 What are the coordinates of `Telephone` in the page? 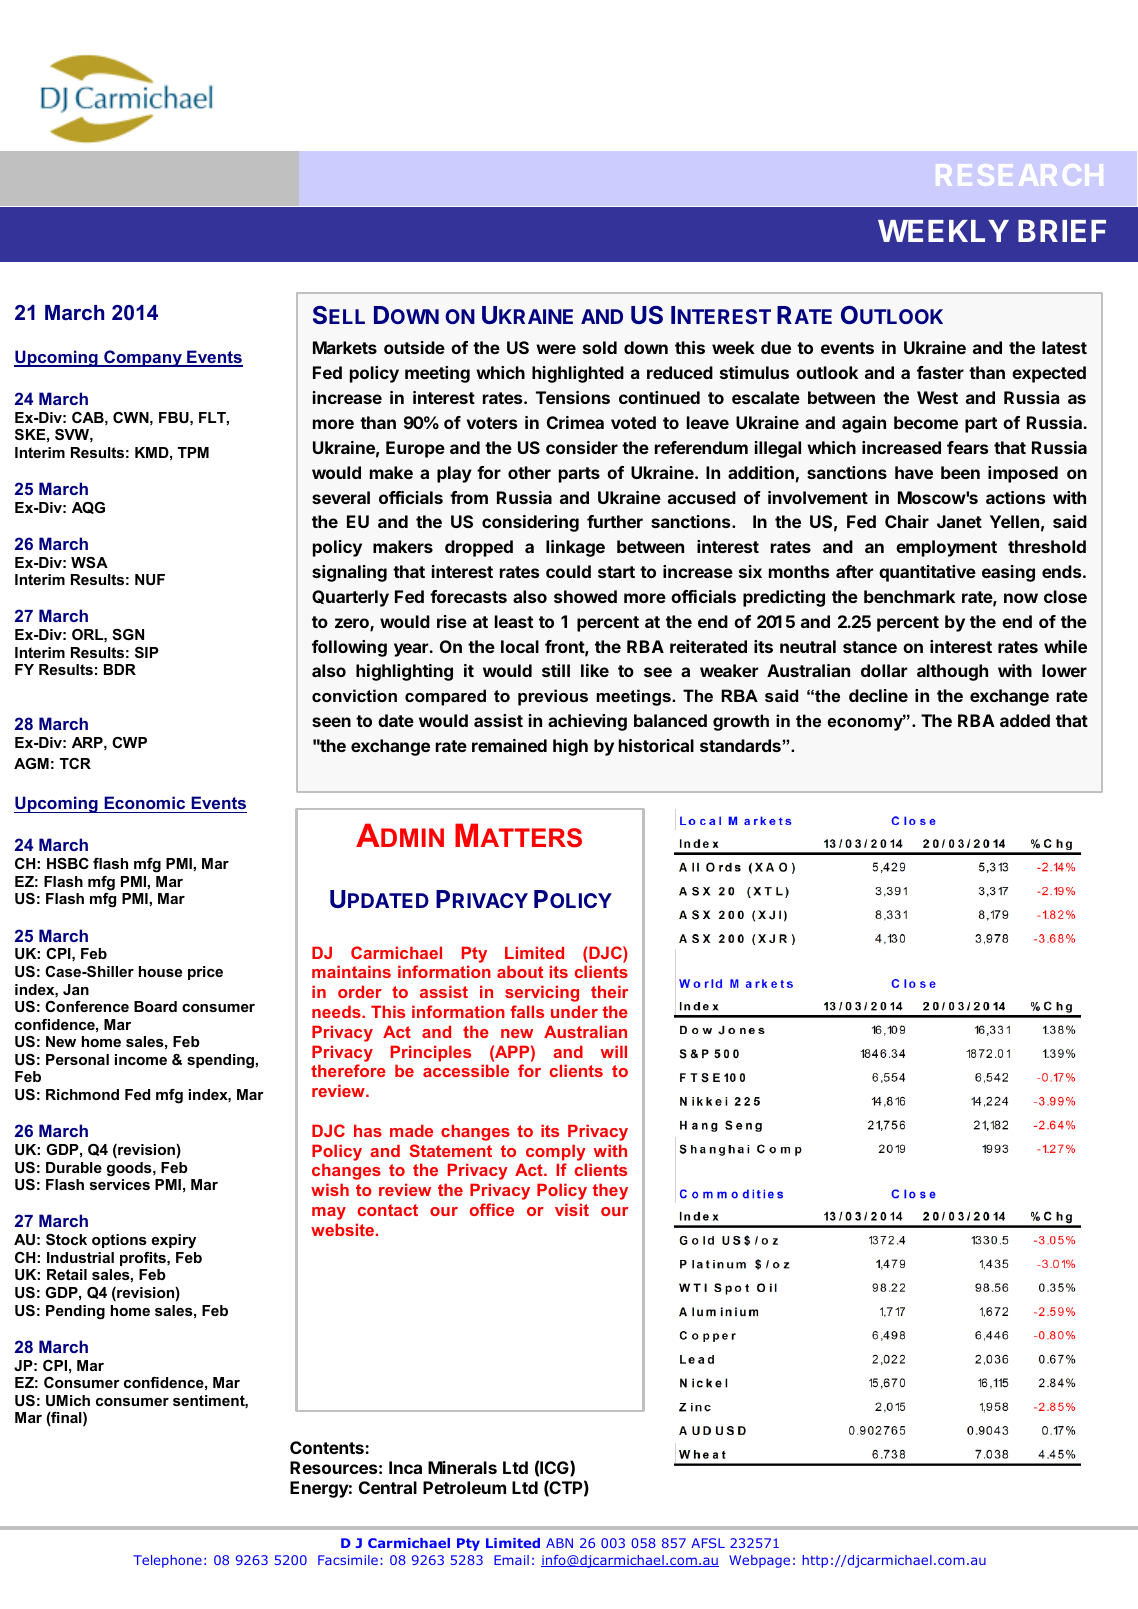 It's located at (167, 1561).
